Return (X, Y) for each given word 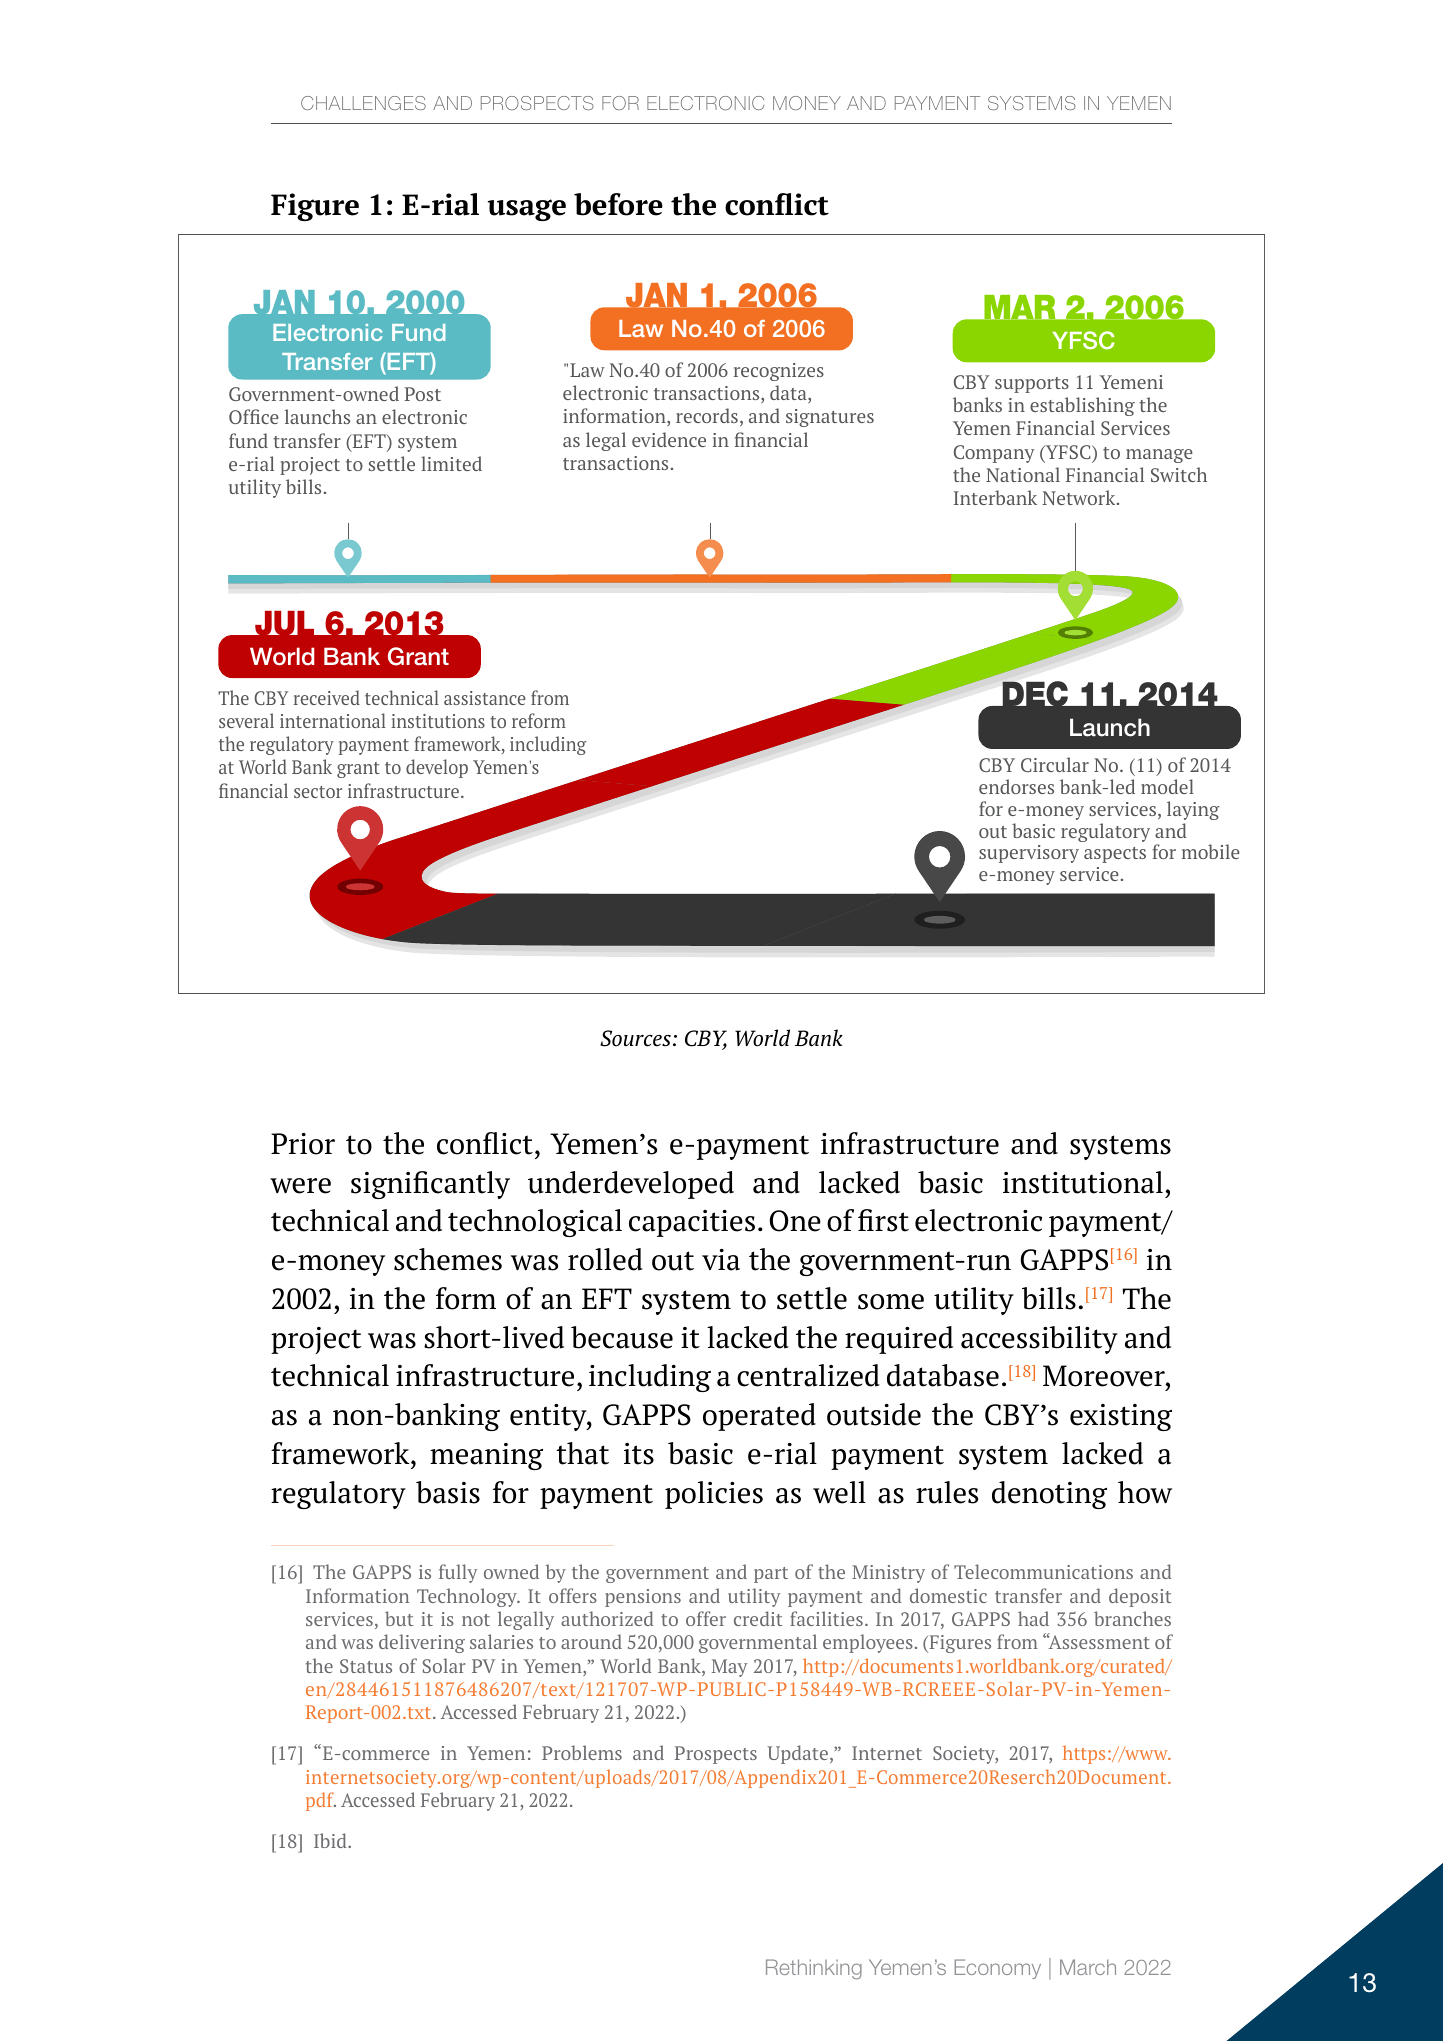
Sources (635, 1038)
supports (1032, 385)
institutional (1083, 1182)
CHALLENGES (363, 103)
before (618, 204)
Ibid (331, 1840)
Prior (303, 1144)
